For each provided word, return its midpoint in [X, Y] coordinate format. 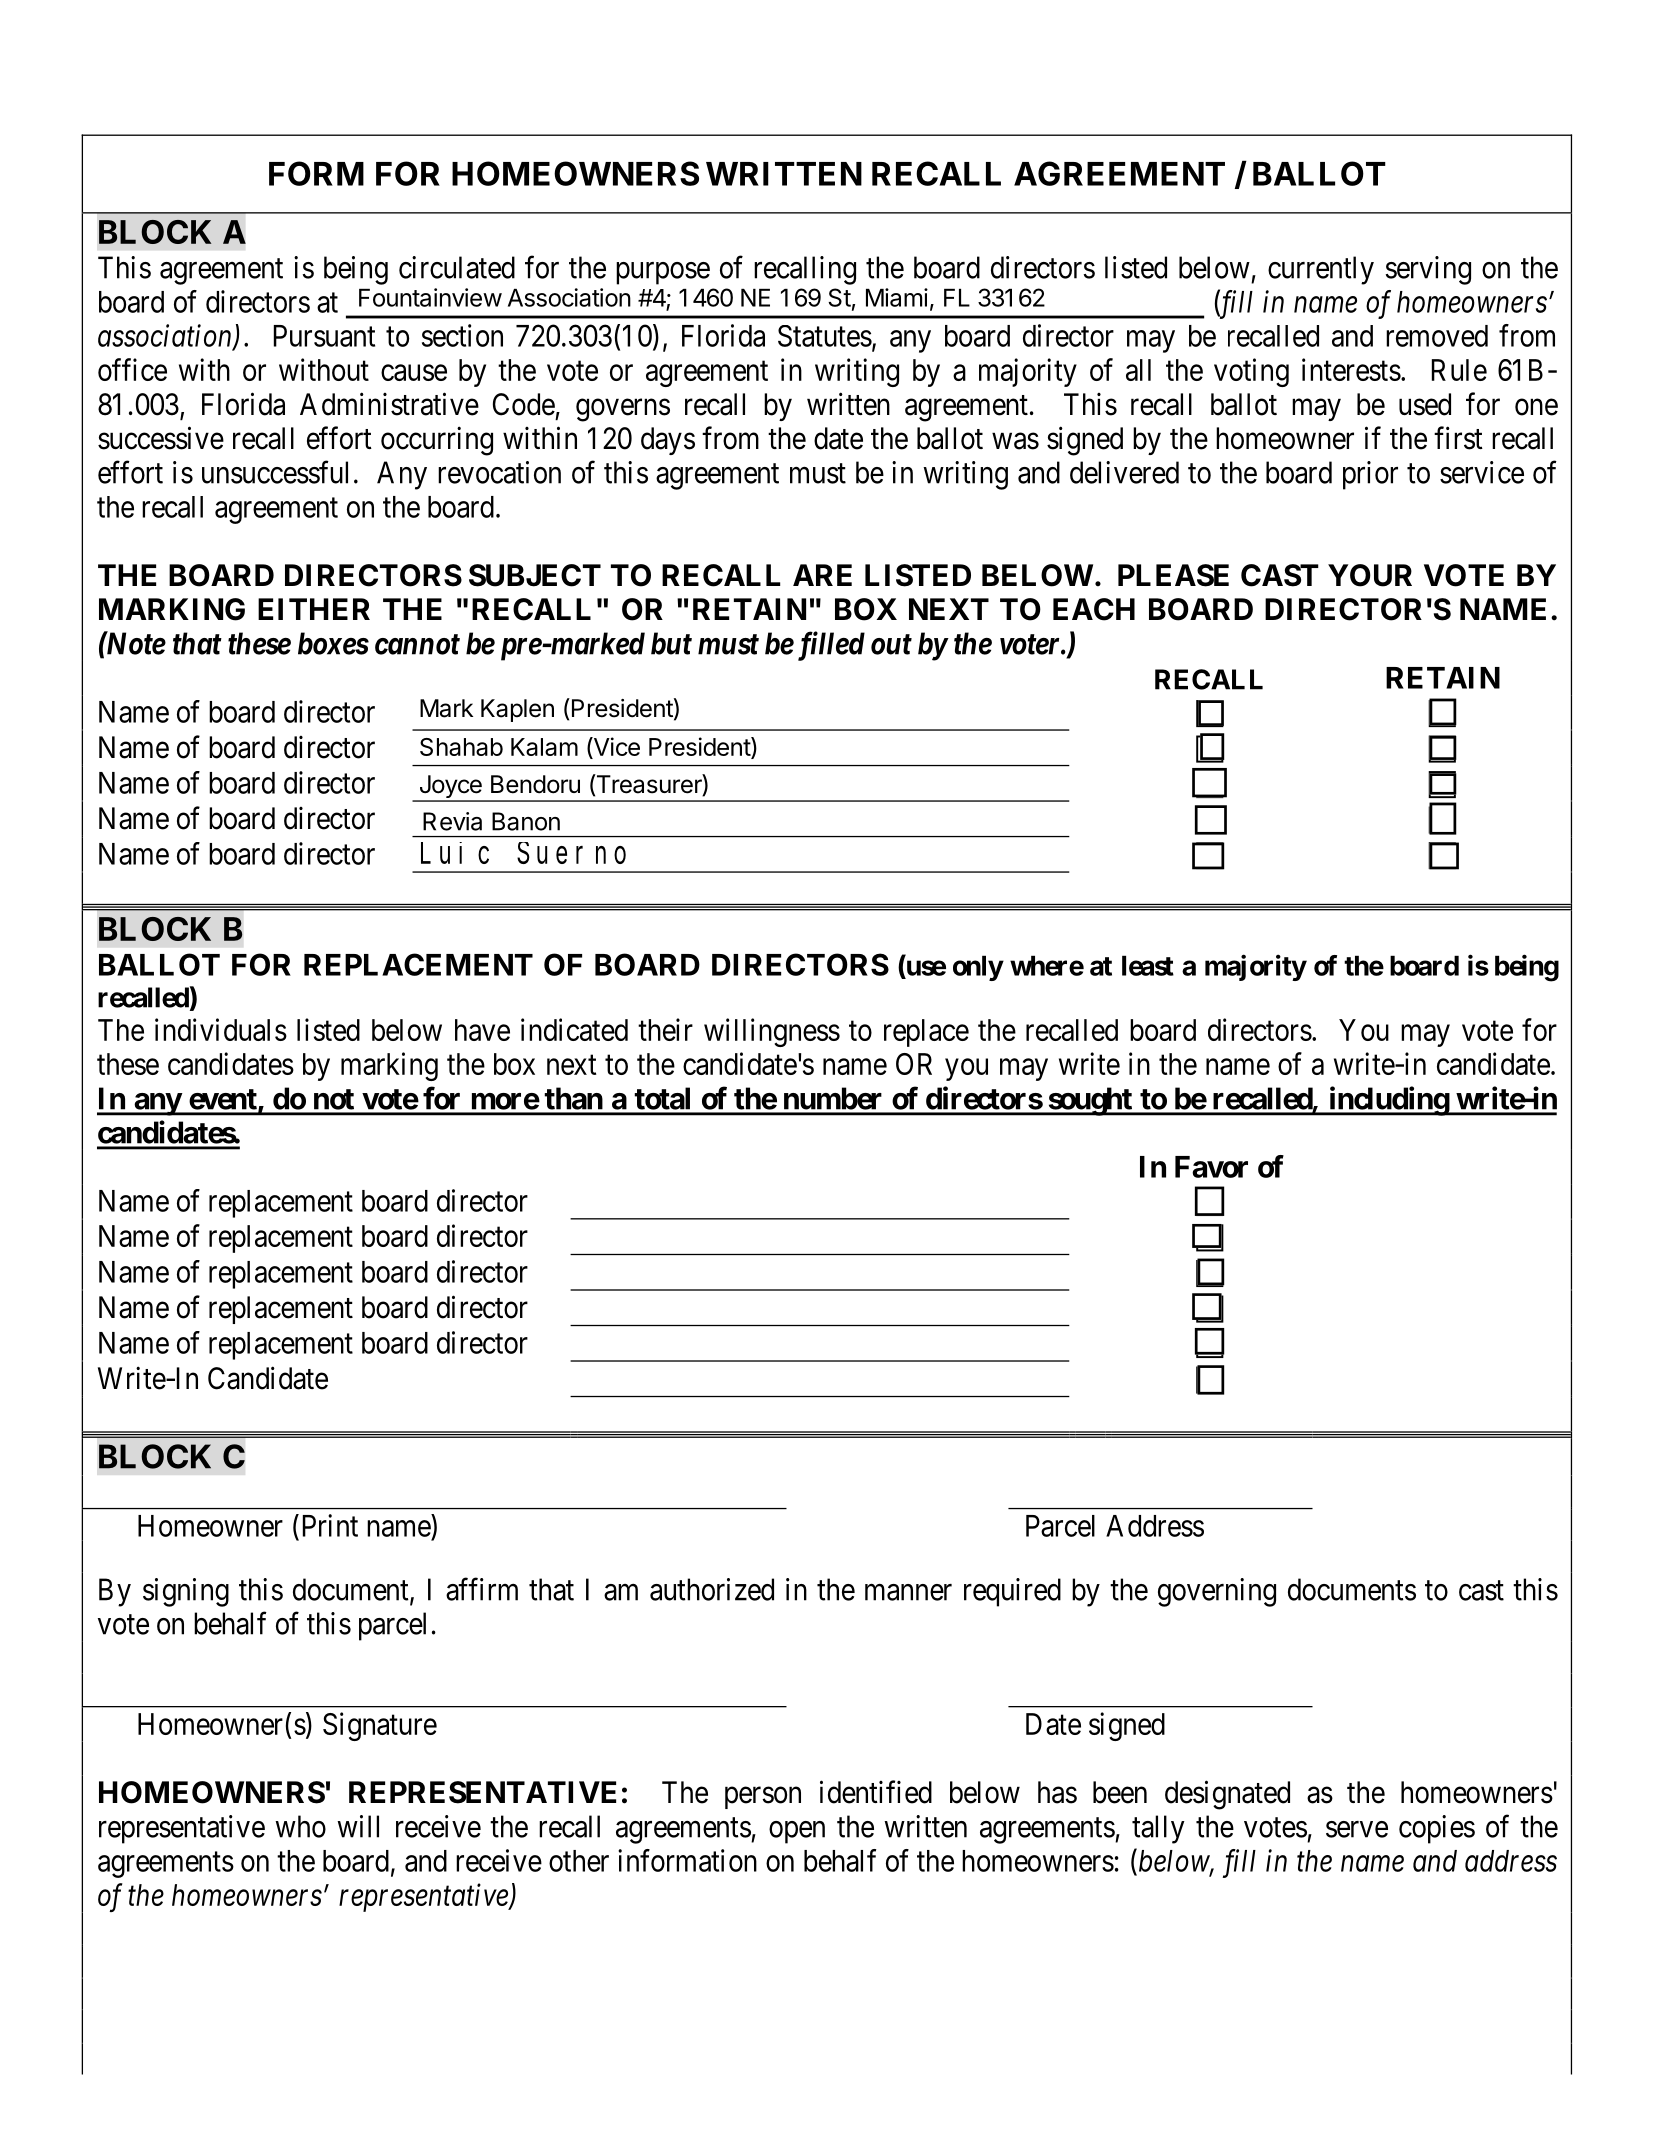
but [671, 643]
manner [908, 1592]
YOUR [1370, 575]
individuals [221, 1029]
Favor [1211, 1167]
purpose [663, 273]
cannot [417, 644]
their [665, 1029]
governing [1217, 1592]
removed [1437, 336]
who [300, 1826]
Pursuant [324, 336]
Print [328, 1525]
